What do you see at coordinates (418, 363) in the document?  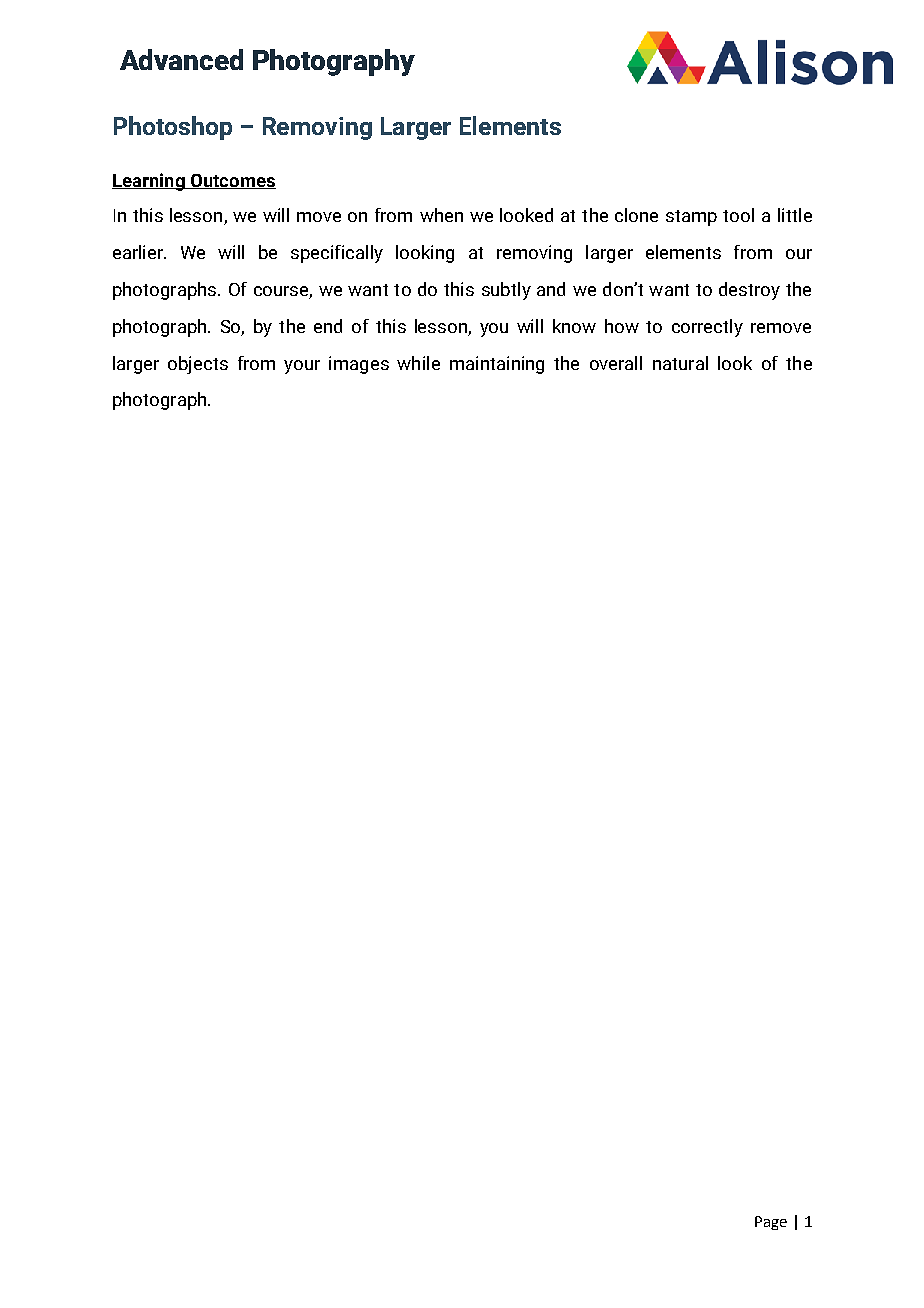 I see `while` at bounding box center [418, 363].
